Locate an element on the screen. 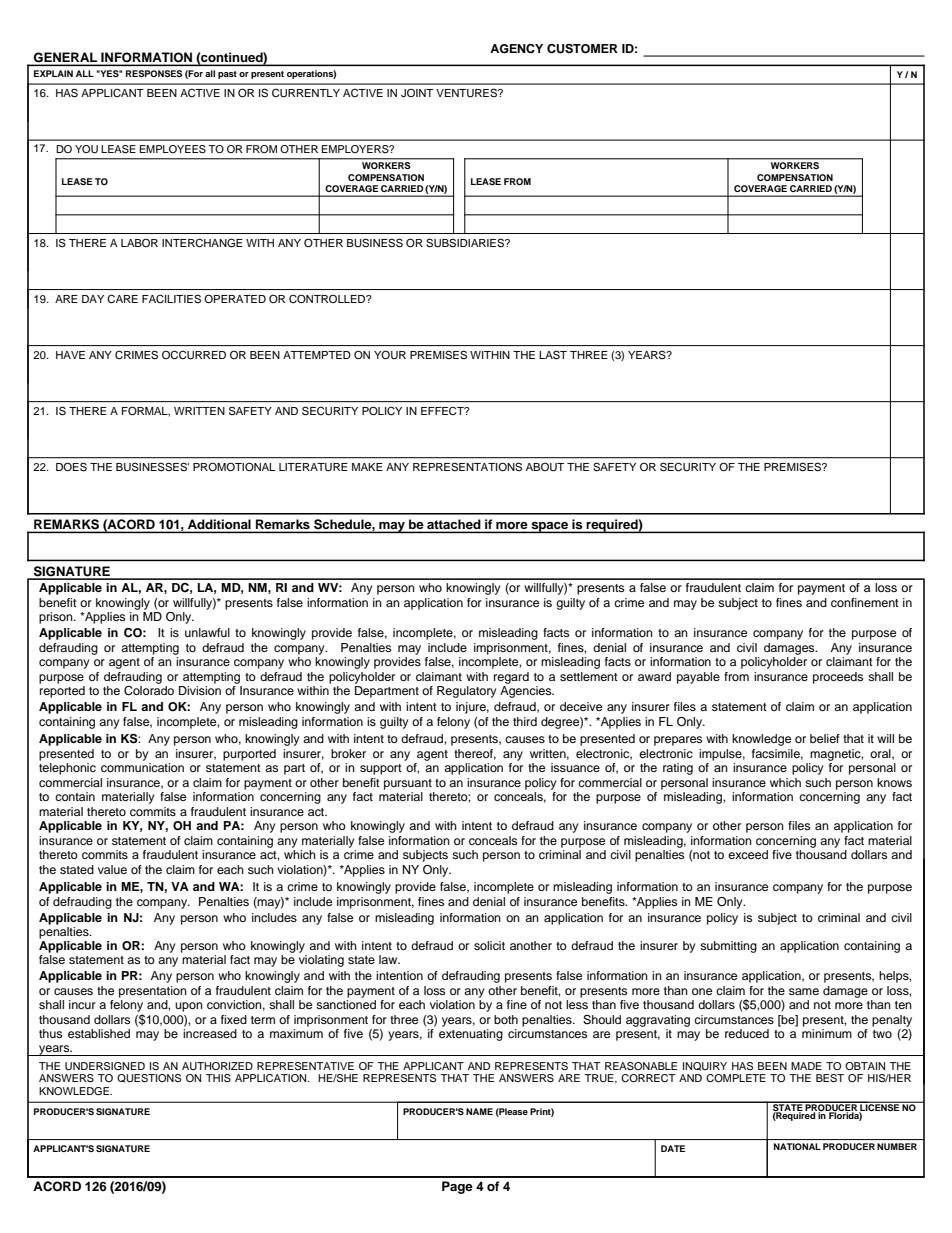  NATIONAL is located at coordinates (797, 1146).
